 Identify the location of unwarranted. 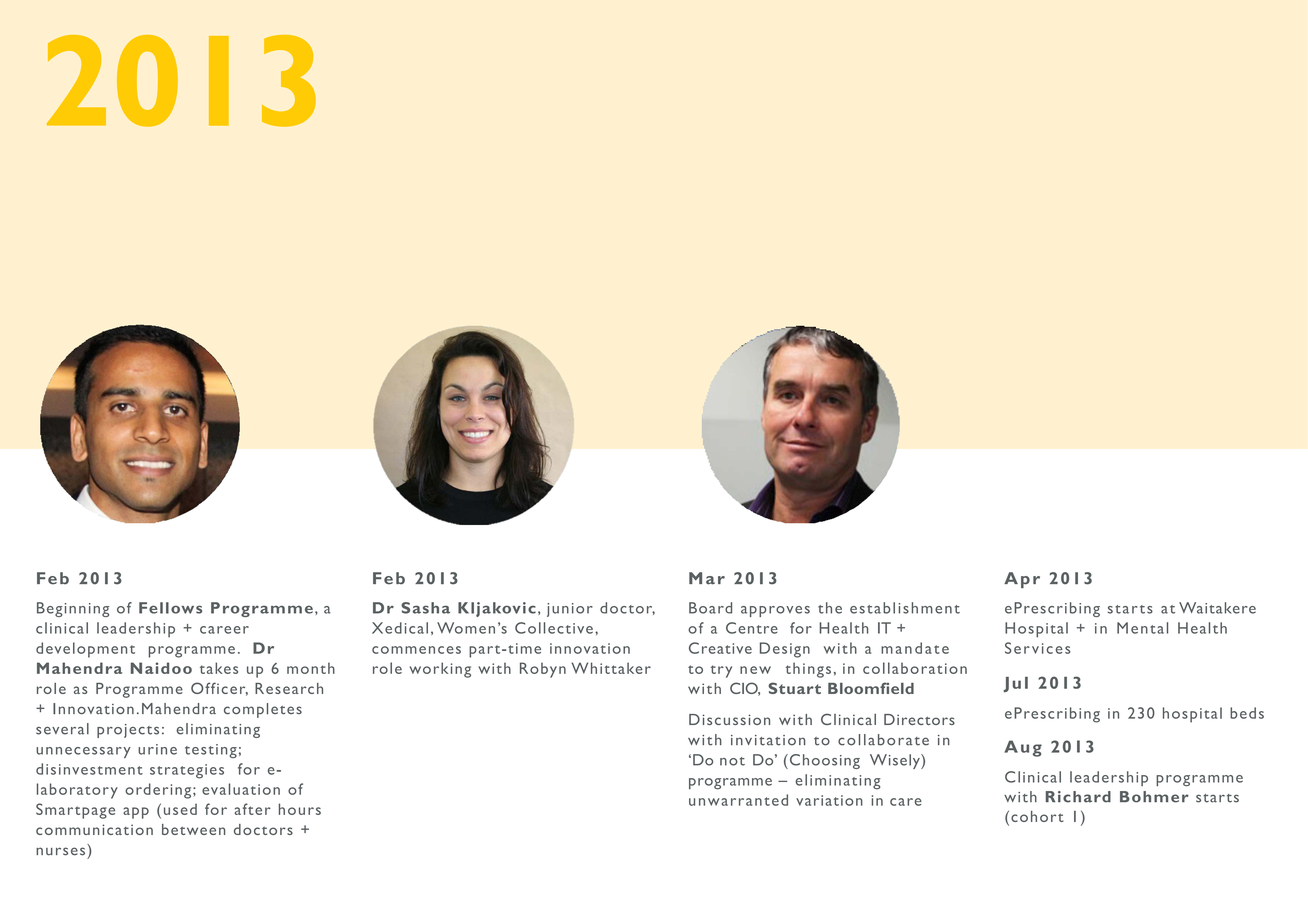
(738, 800).
